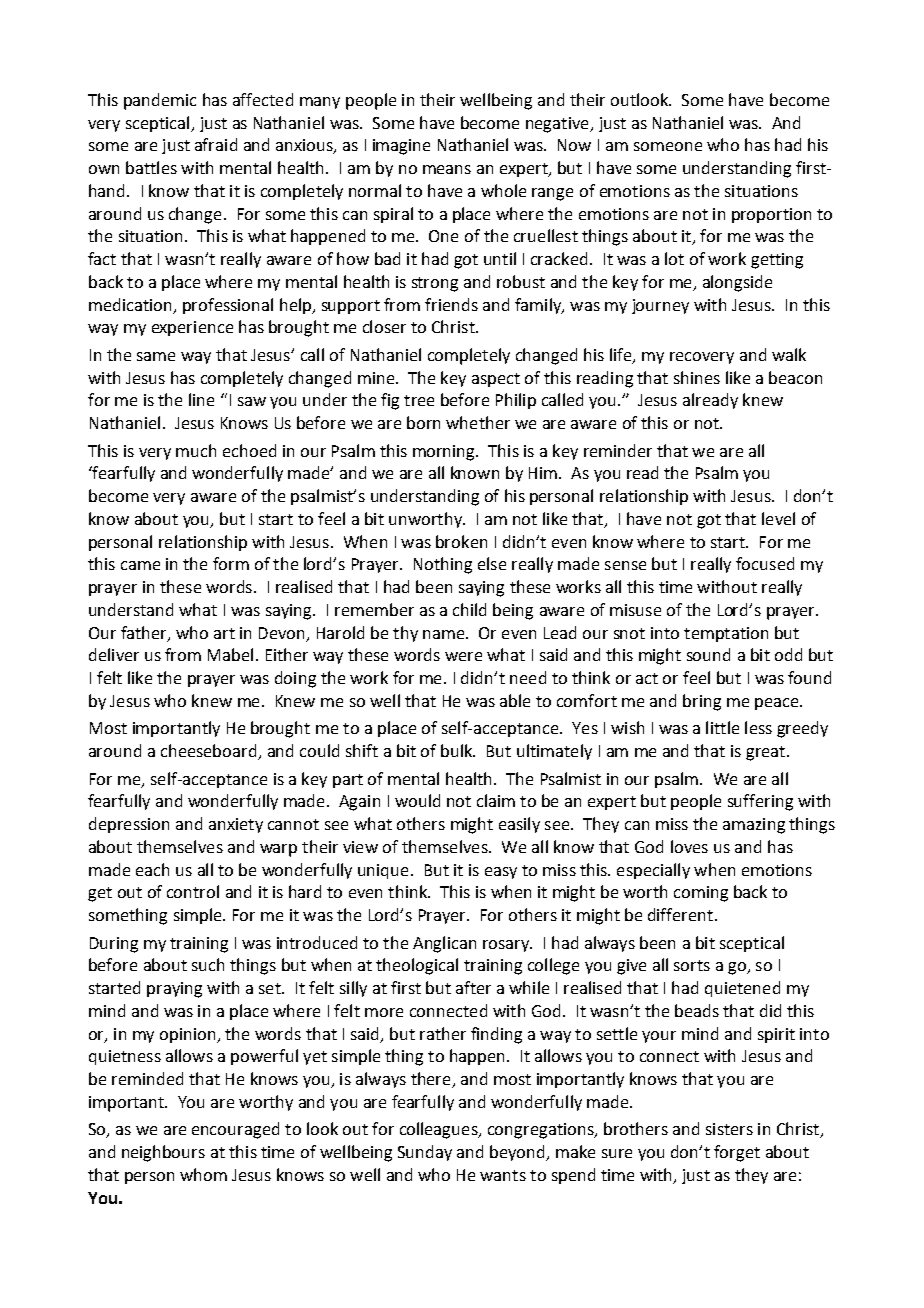 The height and width of the screenshot is (1308, 924). Describe the element at coordinates (193, 891) in the screenshot. I see `control` at that location.
